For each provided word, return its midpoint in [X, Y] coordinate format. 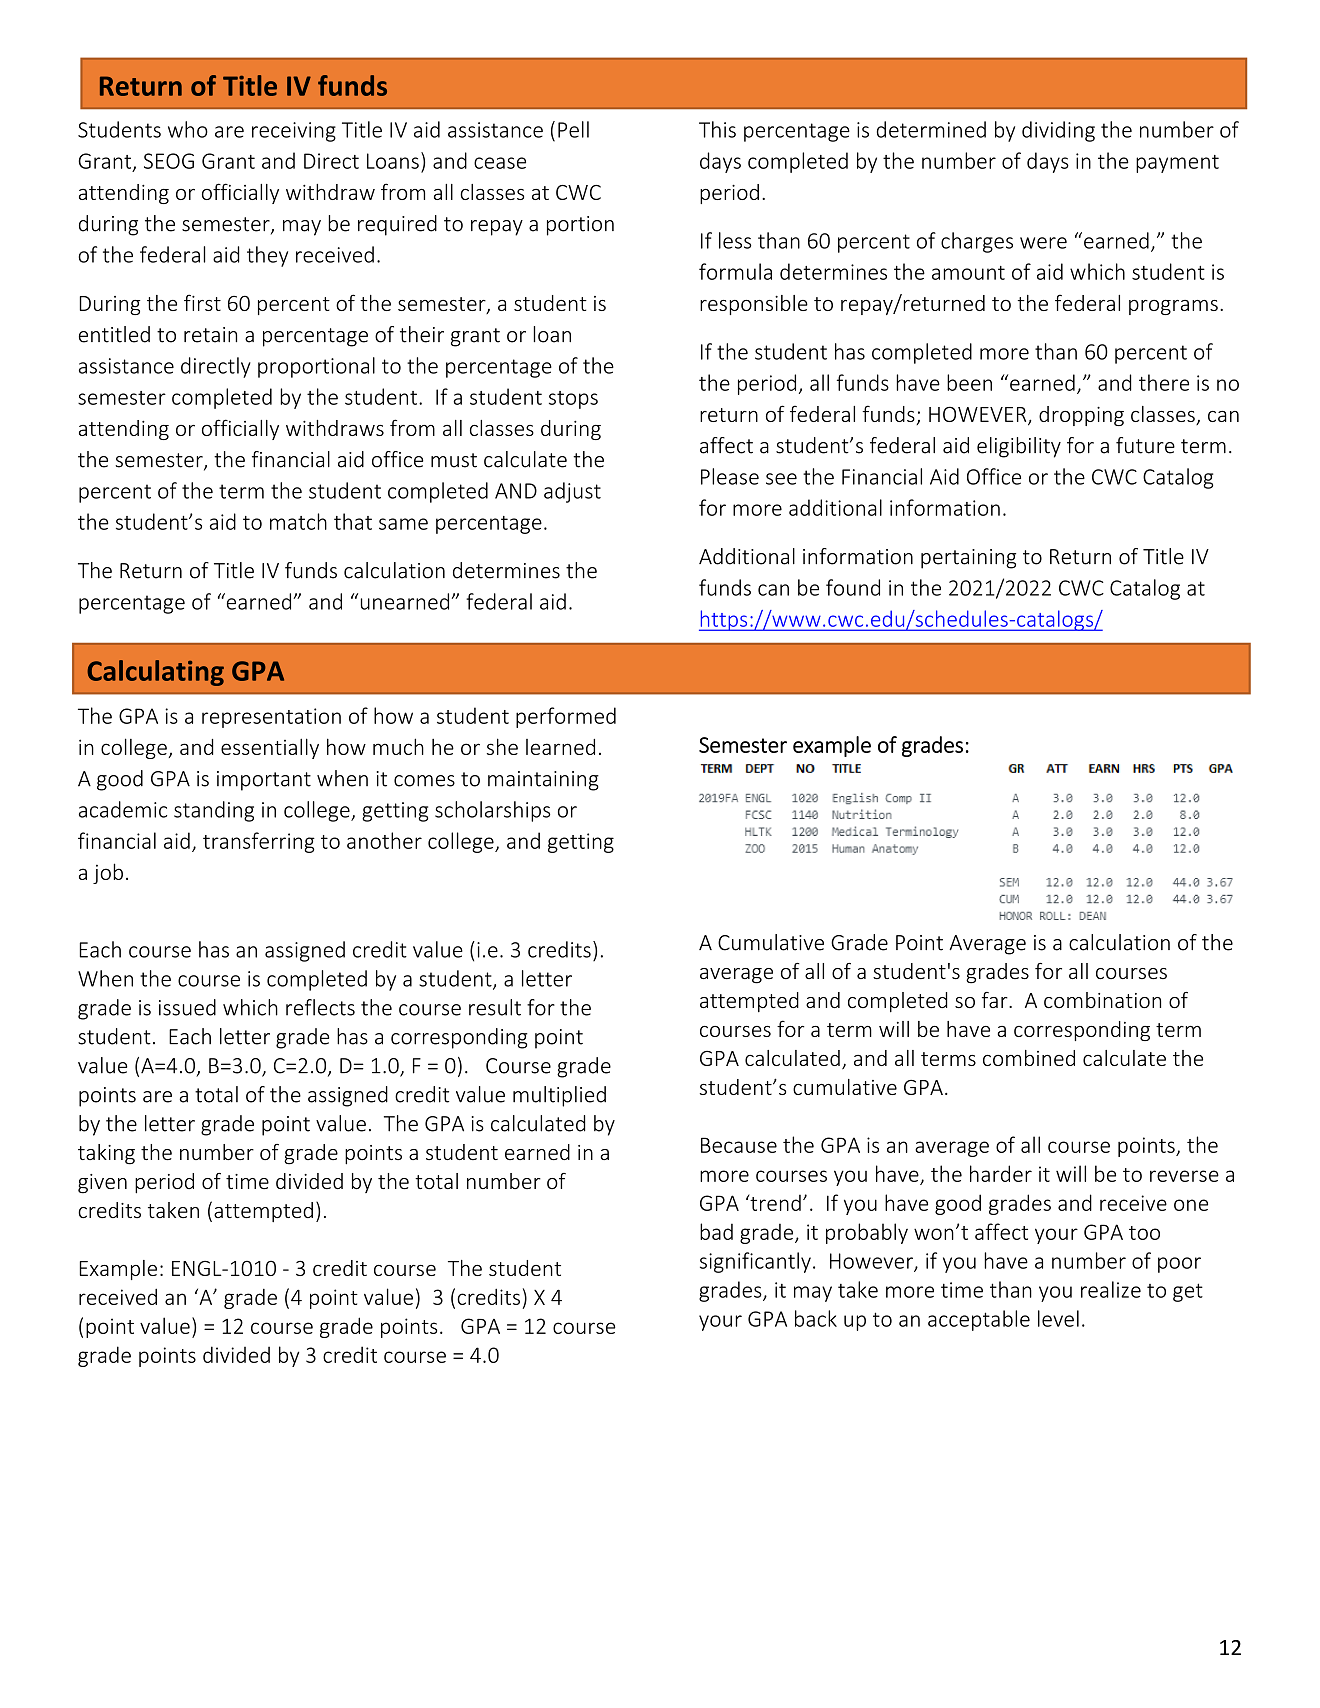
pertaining [968, 559]
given [102, 1184]
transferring [259, 842]
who [188, 129]
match [298, 521]
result [495, 1007]
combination [1102, 1000]
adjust [572, 492]
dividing [1058, 131]
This [717, 129]
